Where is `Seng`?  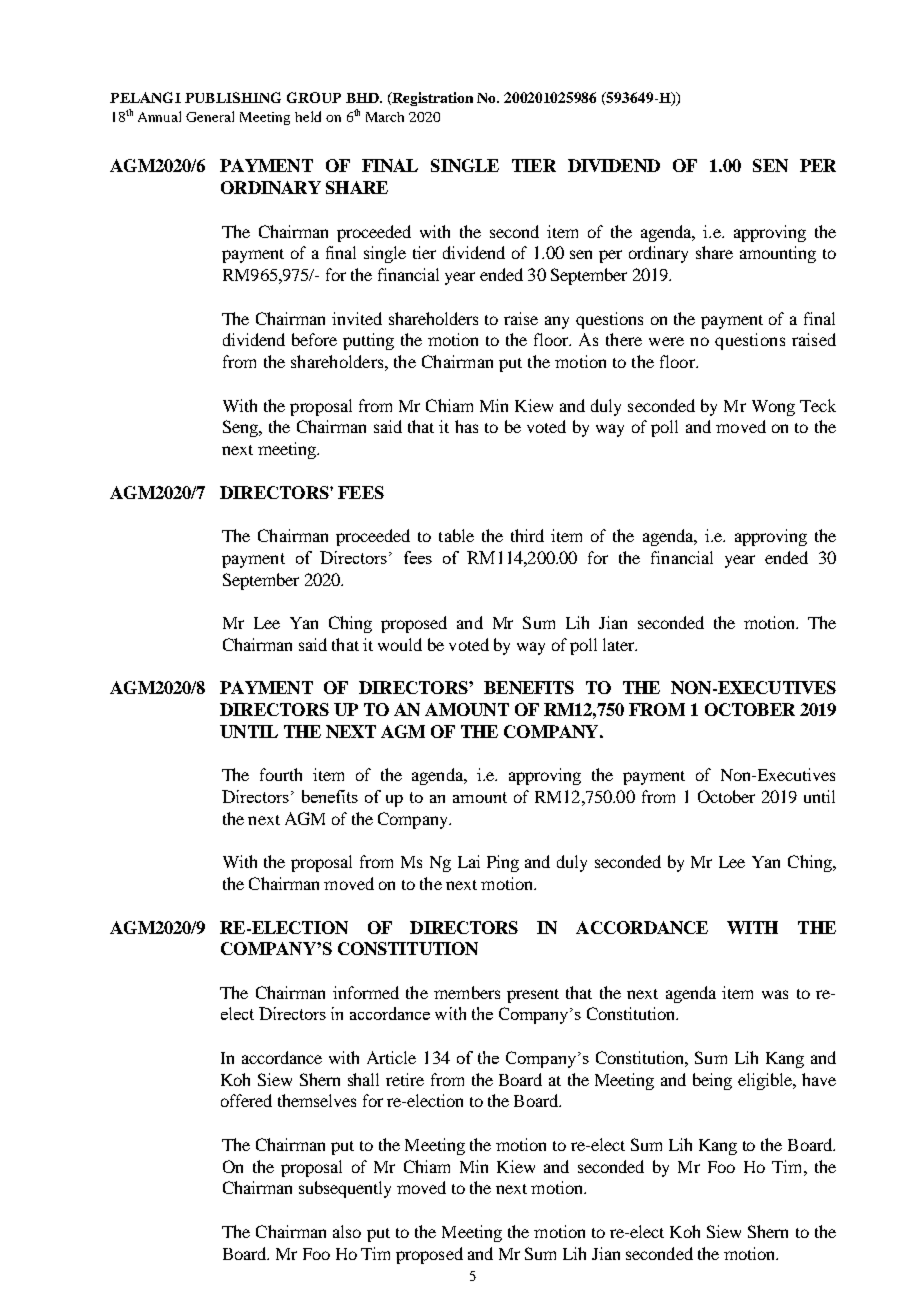 Seng is located at coordinates (241, 428).
